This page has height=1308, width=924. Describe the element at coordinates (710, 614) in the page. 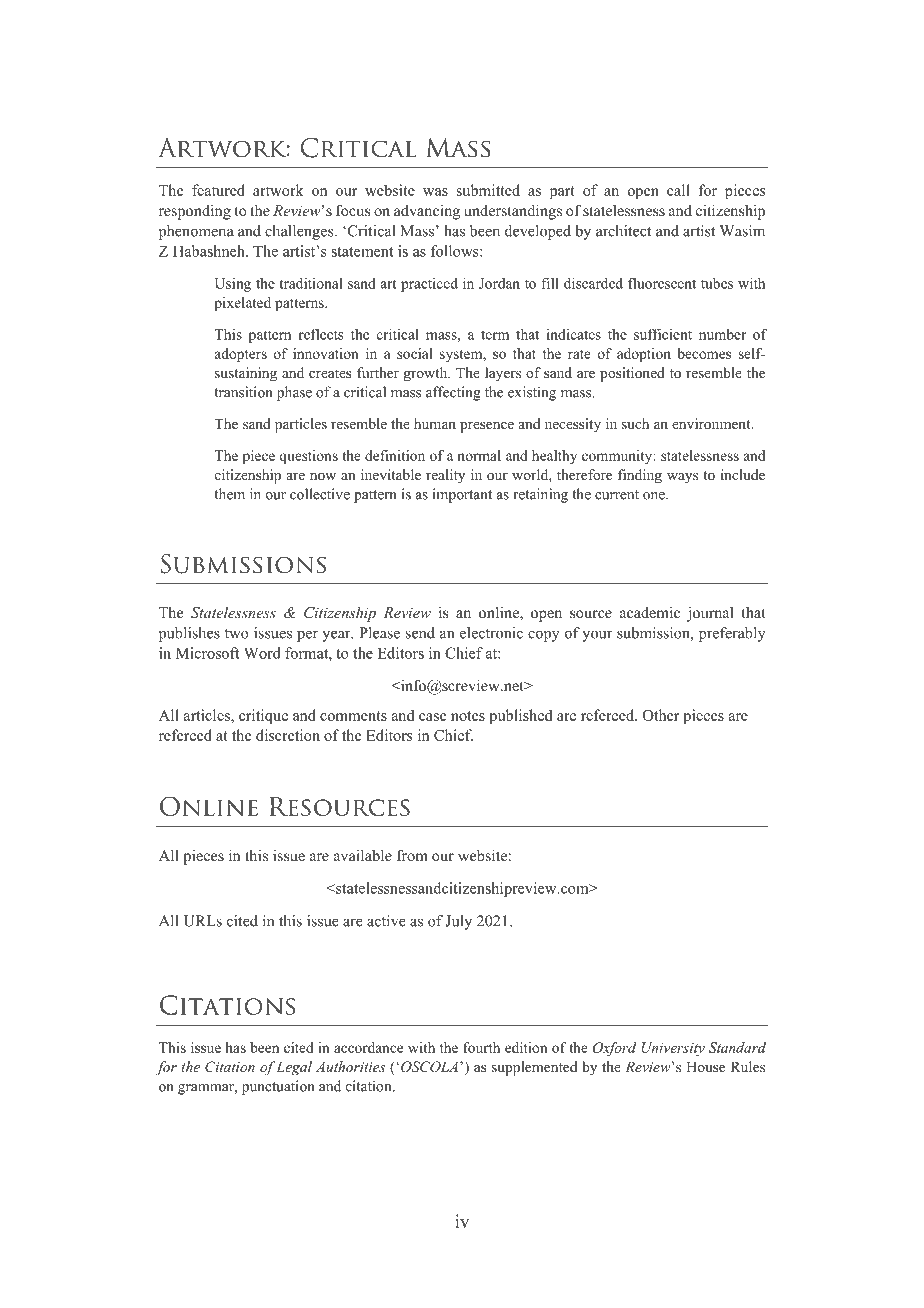

I see `journal` at that location.
